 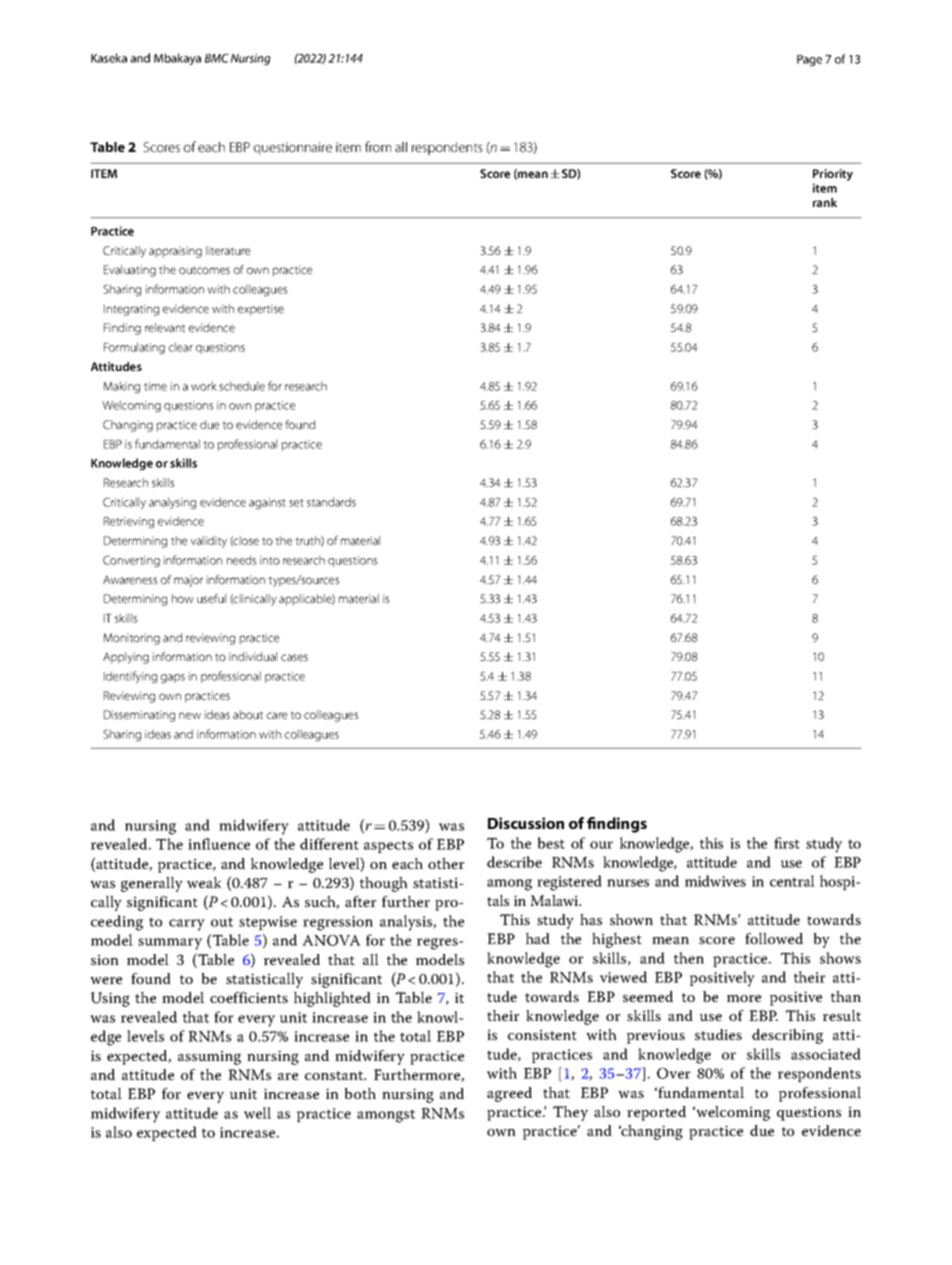 I want to click on agreed, so click(x=509, y=1094).
